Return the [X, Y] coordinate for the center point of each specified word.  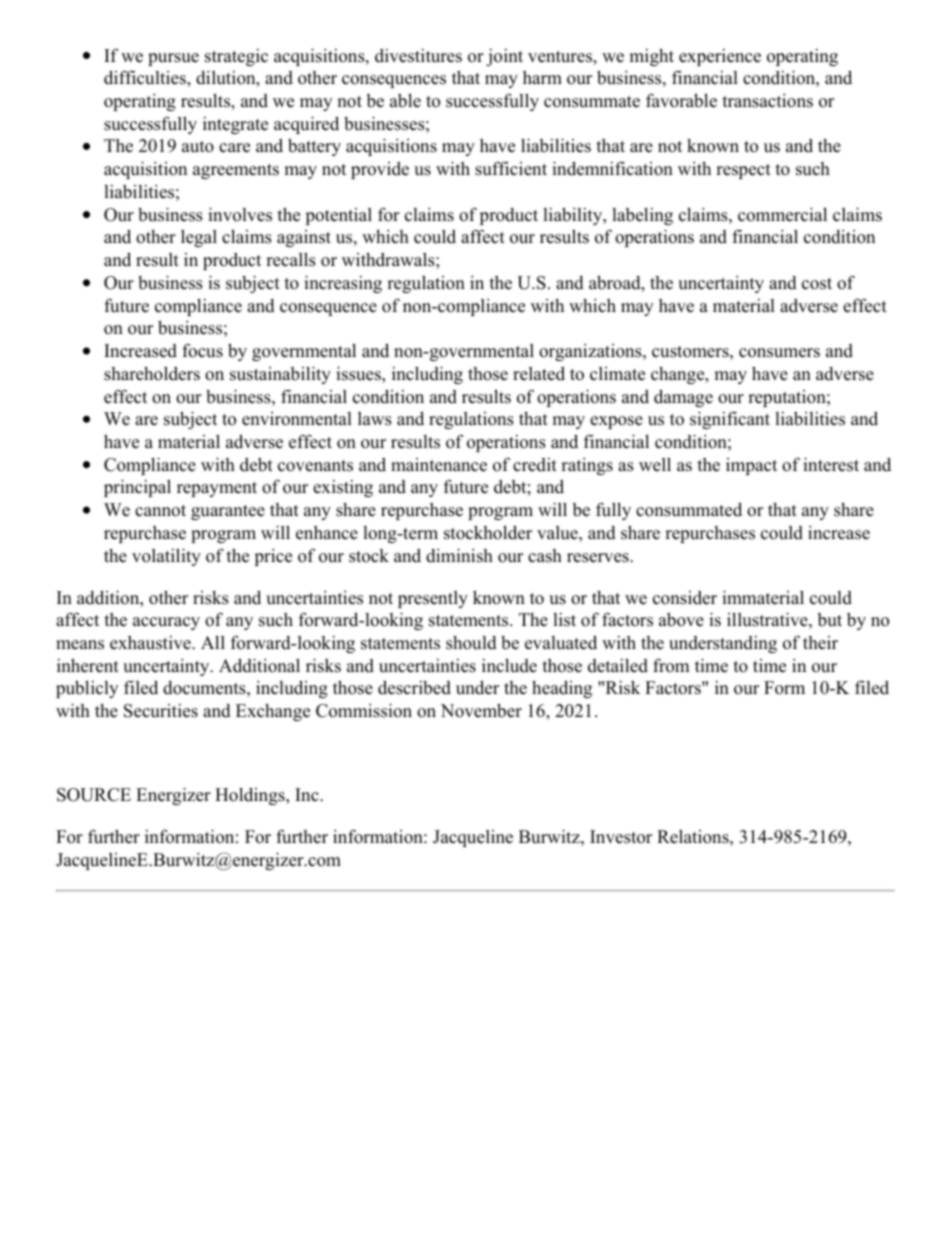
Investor [621, 837]
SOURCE [94, 795]
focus [202, 350]
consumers [779, 353]
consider [685, 598]
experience [720, 57]
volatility [166, 557]
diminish [459, 555]
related [539, 374]
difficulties [146, 77]
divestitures [418, 56]
